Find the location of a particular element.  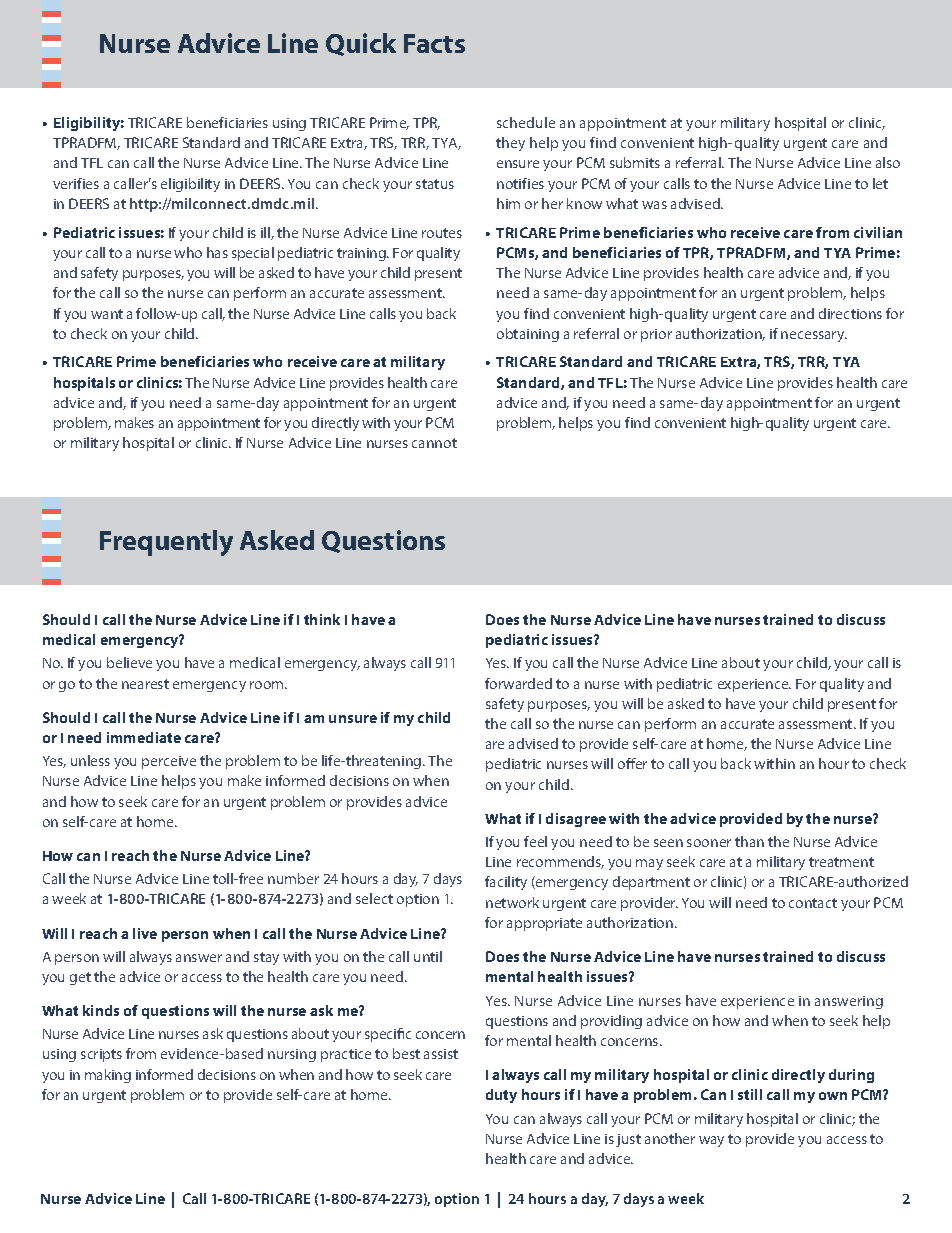

forwarded is located at coordinates (518, 683).
